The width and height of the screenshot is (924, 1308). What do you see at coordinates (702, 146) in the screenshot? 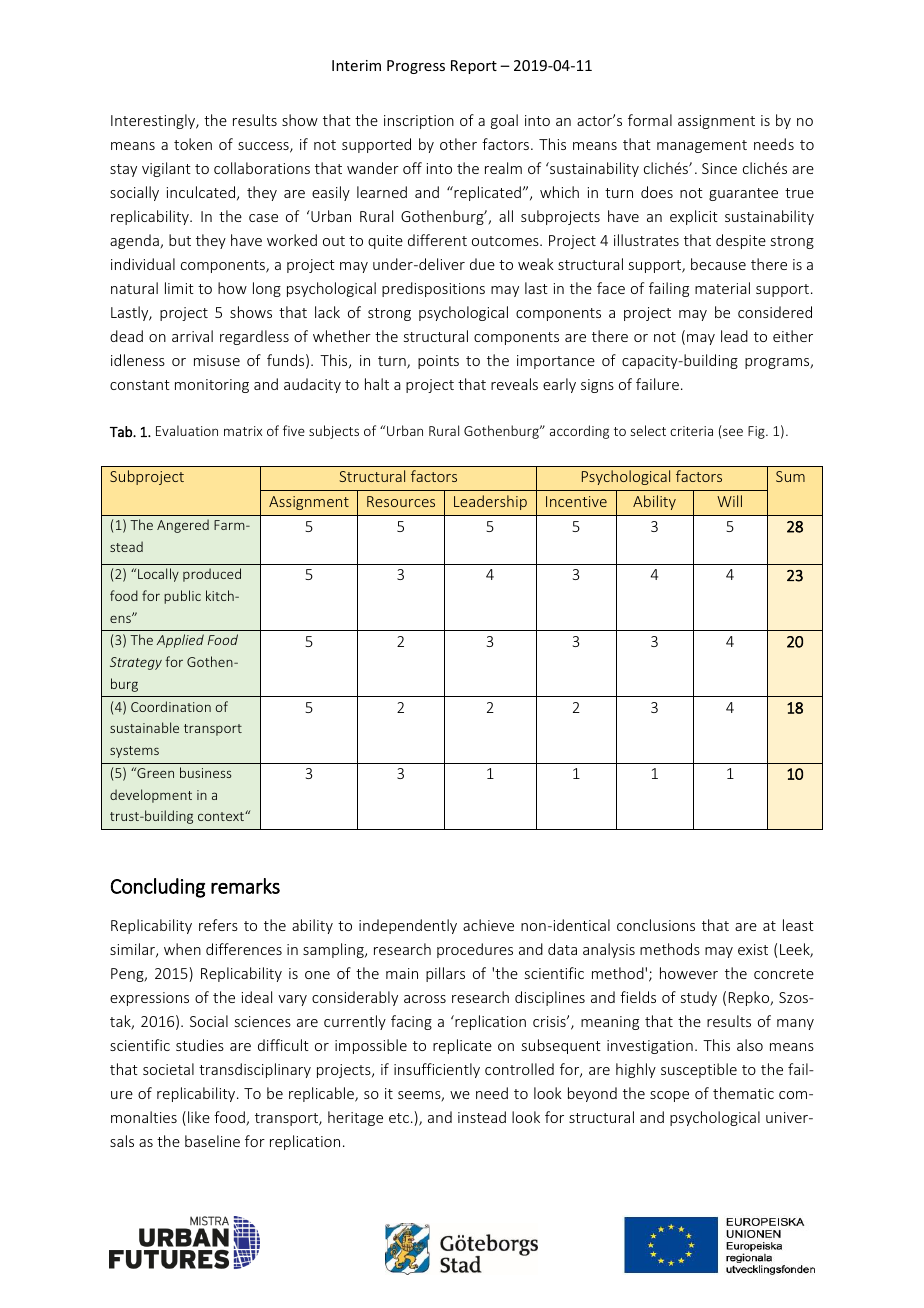
I see `management` at bounding box center [702, 146].
